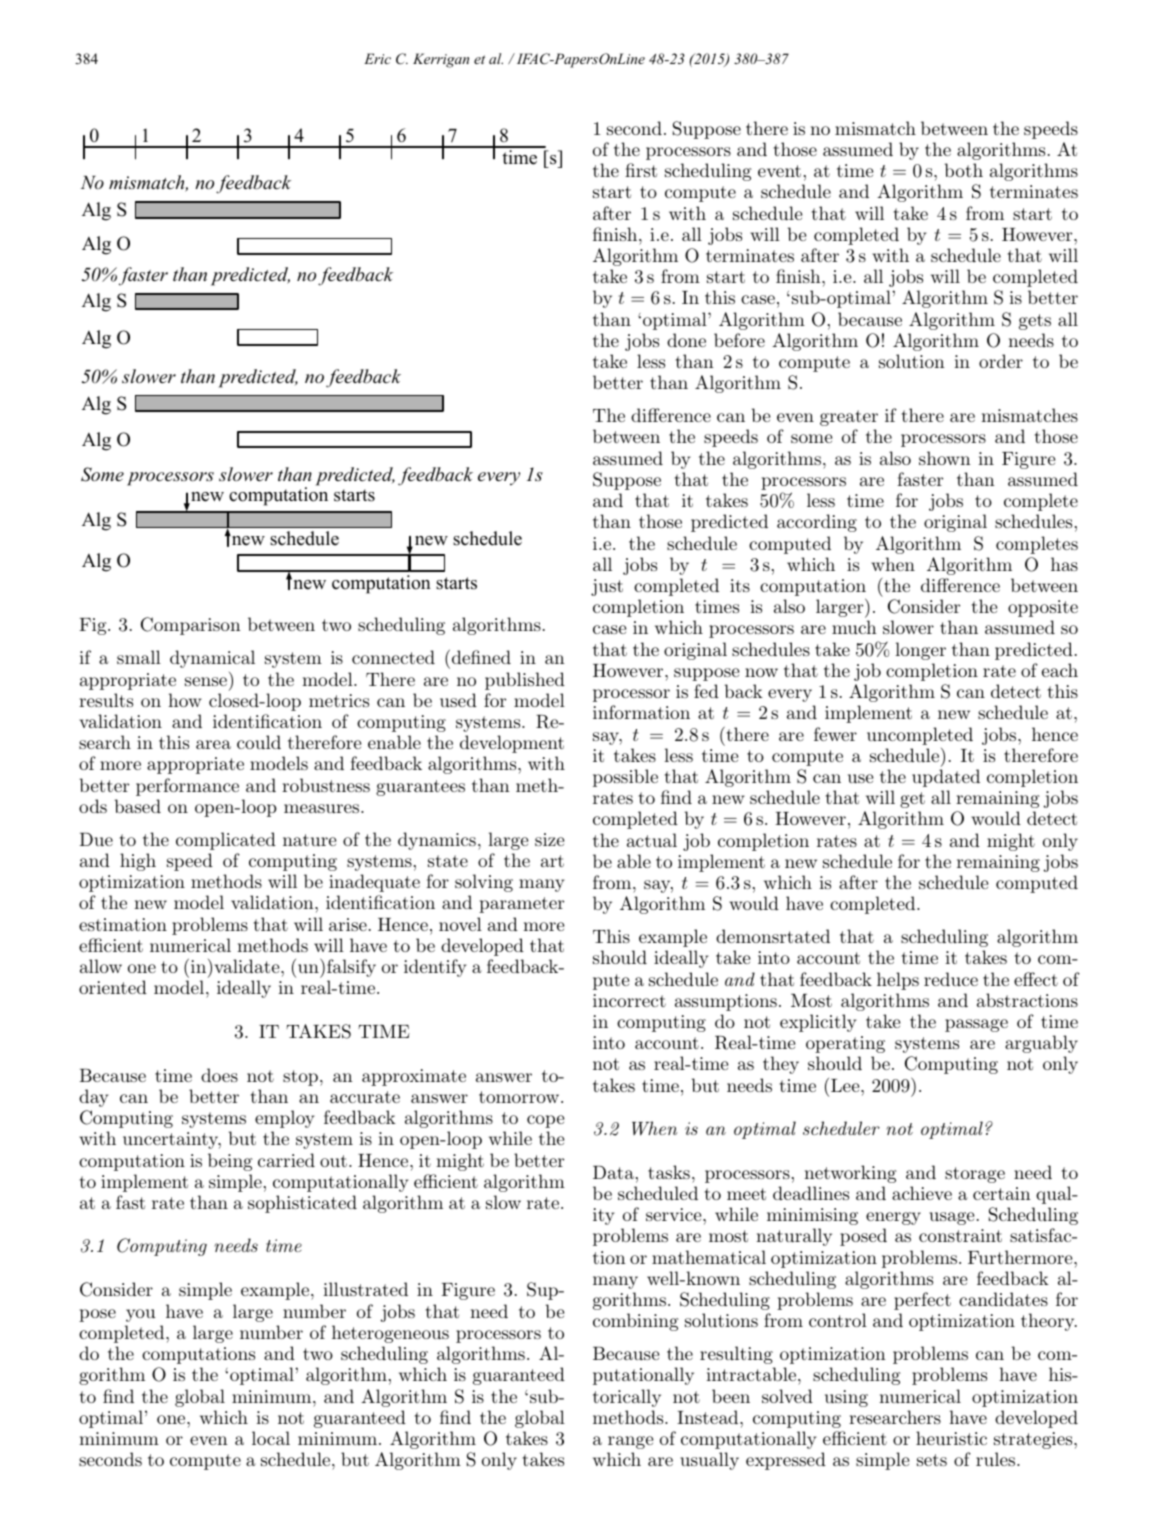  What do you see at coordinates (686, 340) in the screenshot?
I see `done` at bounding box center [686, 340].
